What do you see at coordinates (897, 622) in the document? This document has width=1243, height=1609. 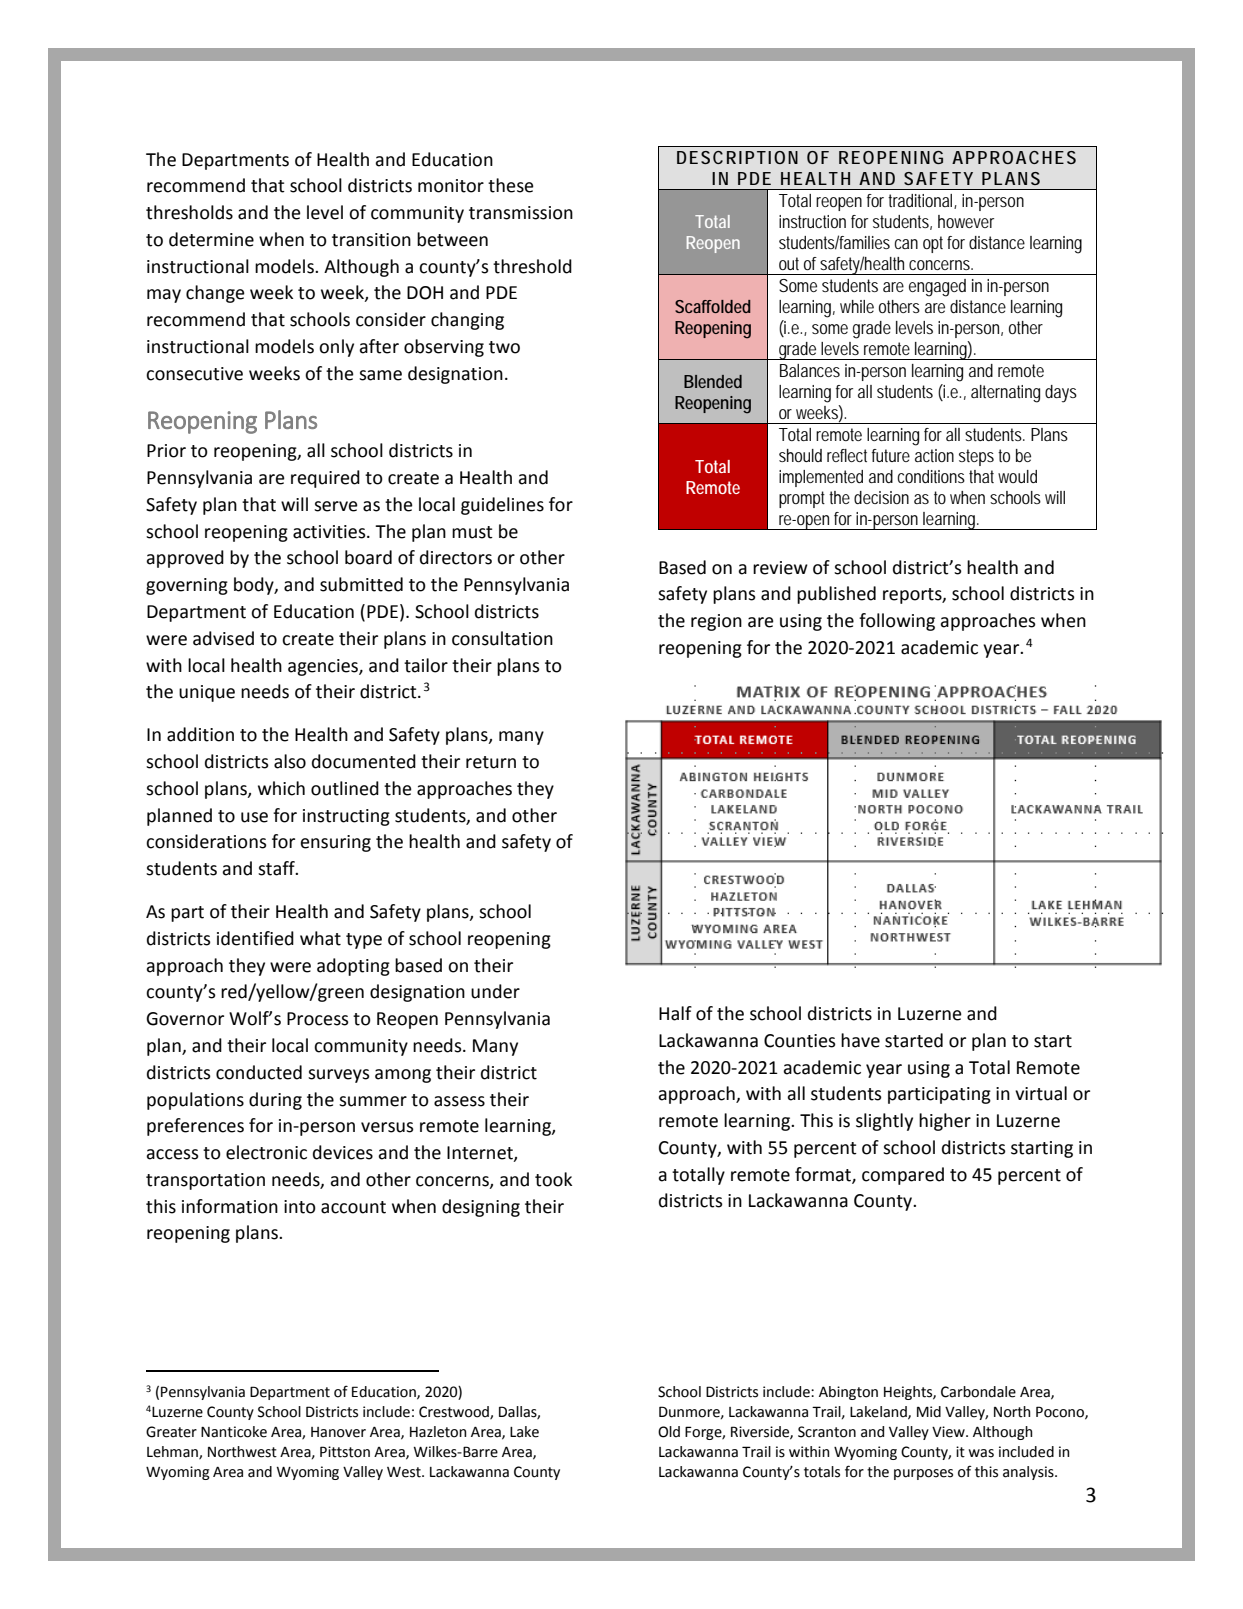 I see `following` at bounding box center [897, 622].
